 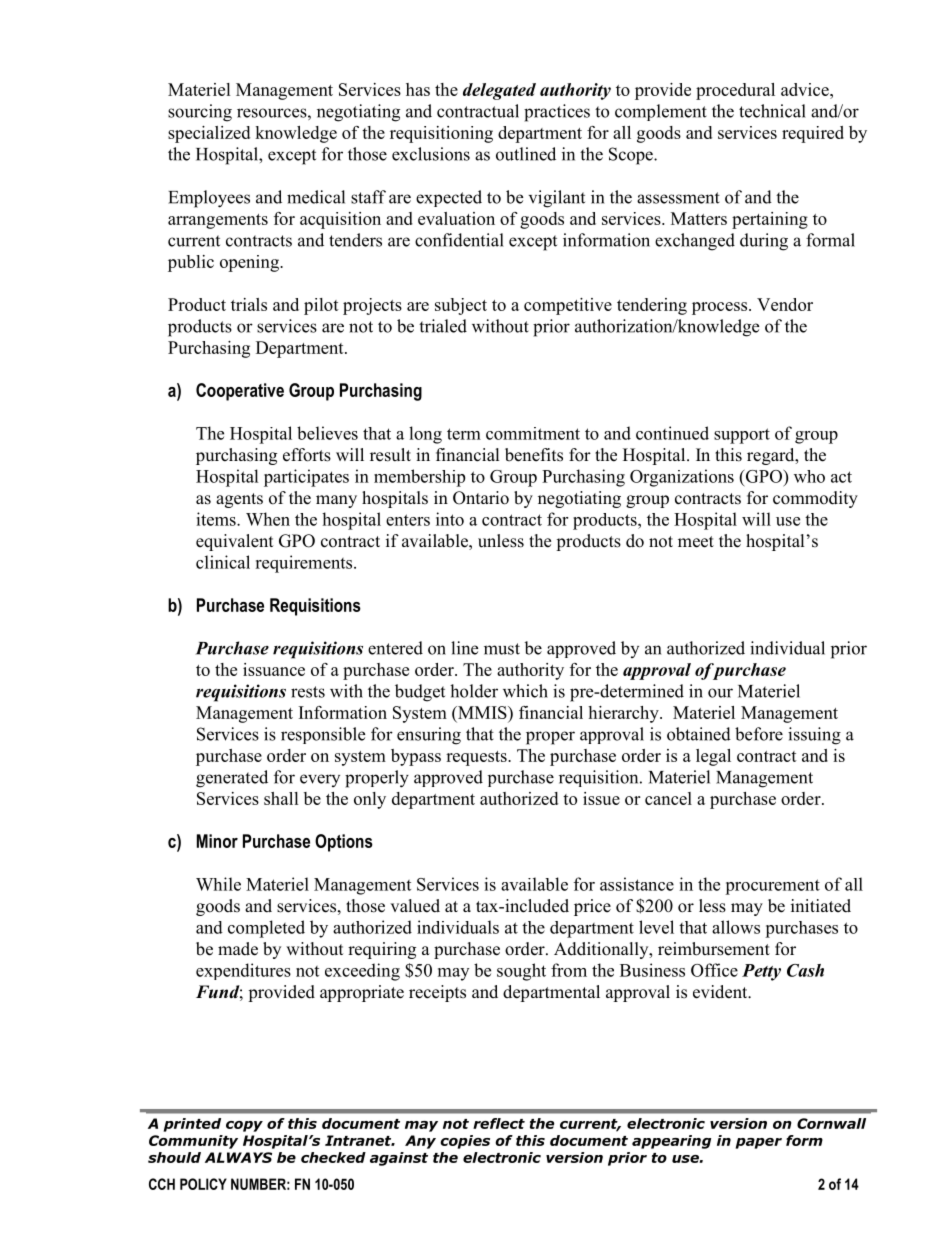 I want to click on issuance, so click(x=274, y=669).
